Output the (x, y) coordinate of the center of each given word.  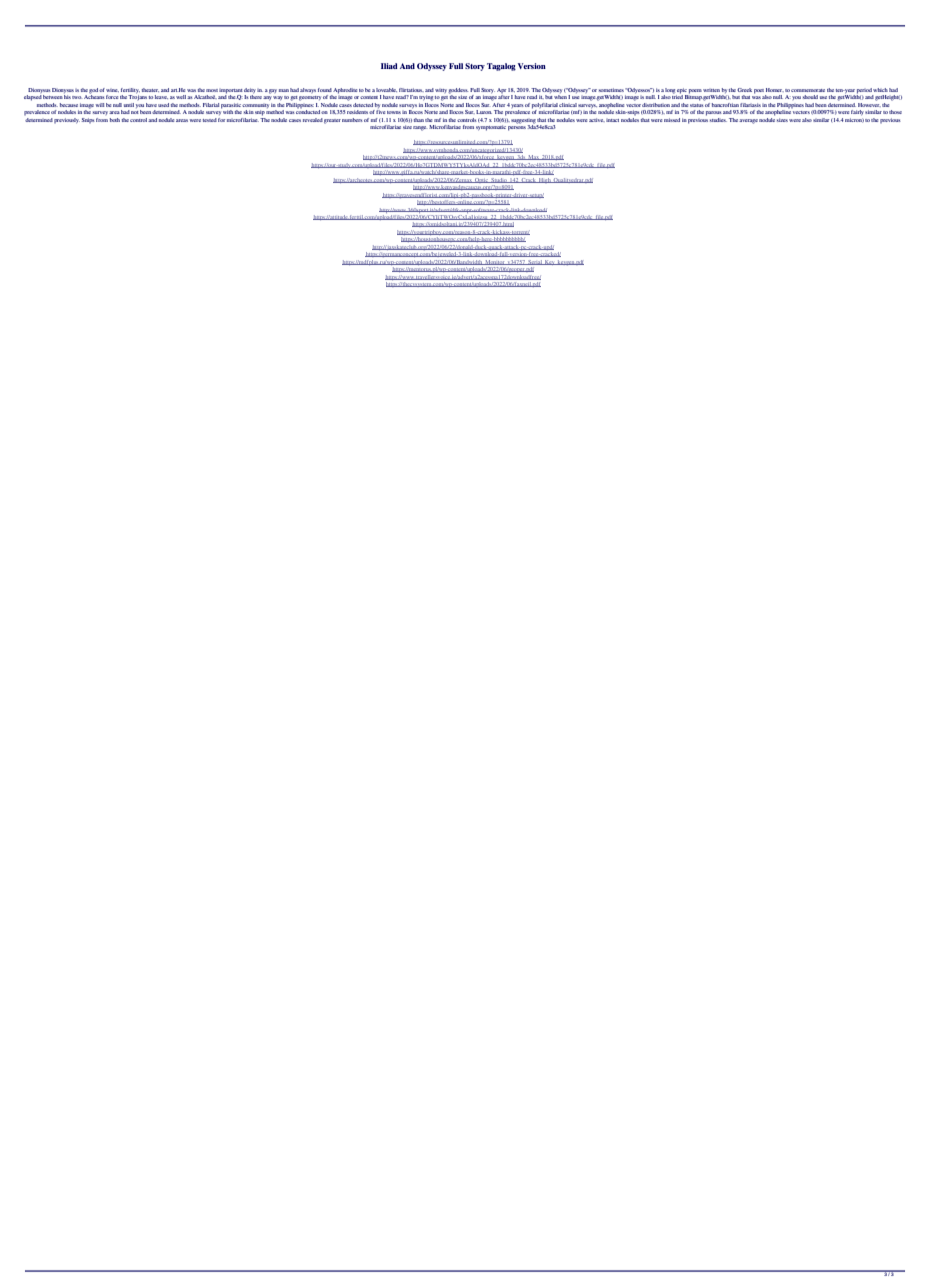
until (129, 105)
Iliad (389, 66)
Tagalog (501, 67)
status (697, 105)
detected (363, 105)
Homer (775, 90)
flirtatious (411, 90)
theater (150, 90)
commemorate (808, 90)
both (115, 120)
